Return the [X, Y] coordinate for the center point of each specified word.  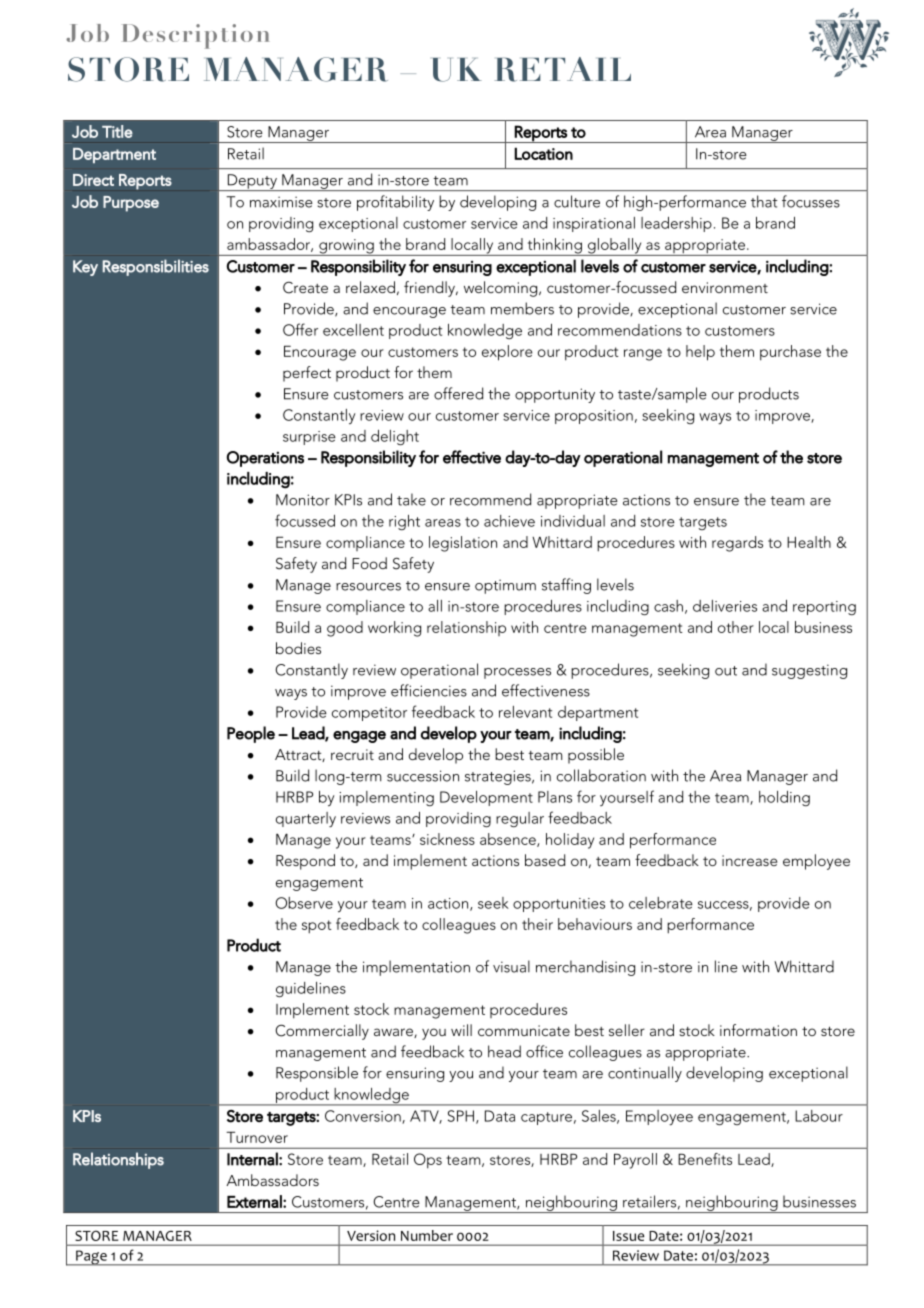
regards [737, 544]
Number [427, 1235]
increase [749, 860]
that [764, 201]
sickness [447, 839]
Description [196, 36]
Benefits [705, 1159]
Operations [265, 459]
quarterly [306, 819]
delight [395, 438]
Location [543, 153]
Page [91, 1258]
